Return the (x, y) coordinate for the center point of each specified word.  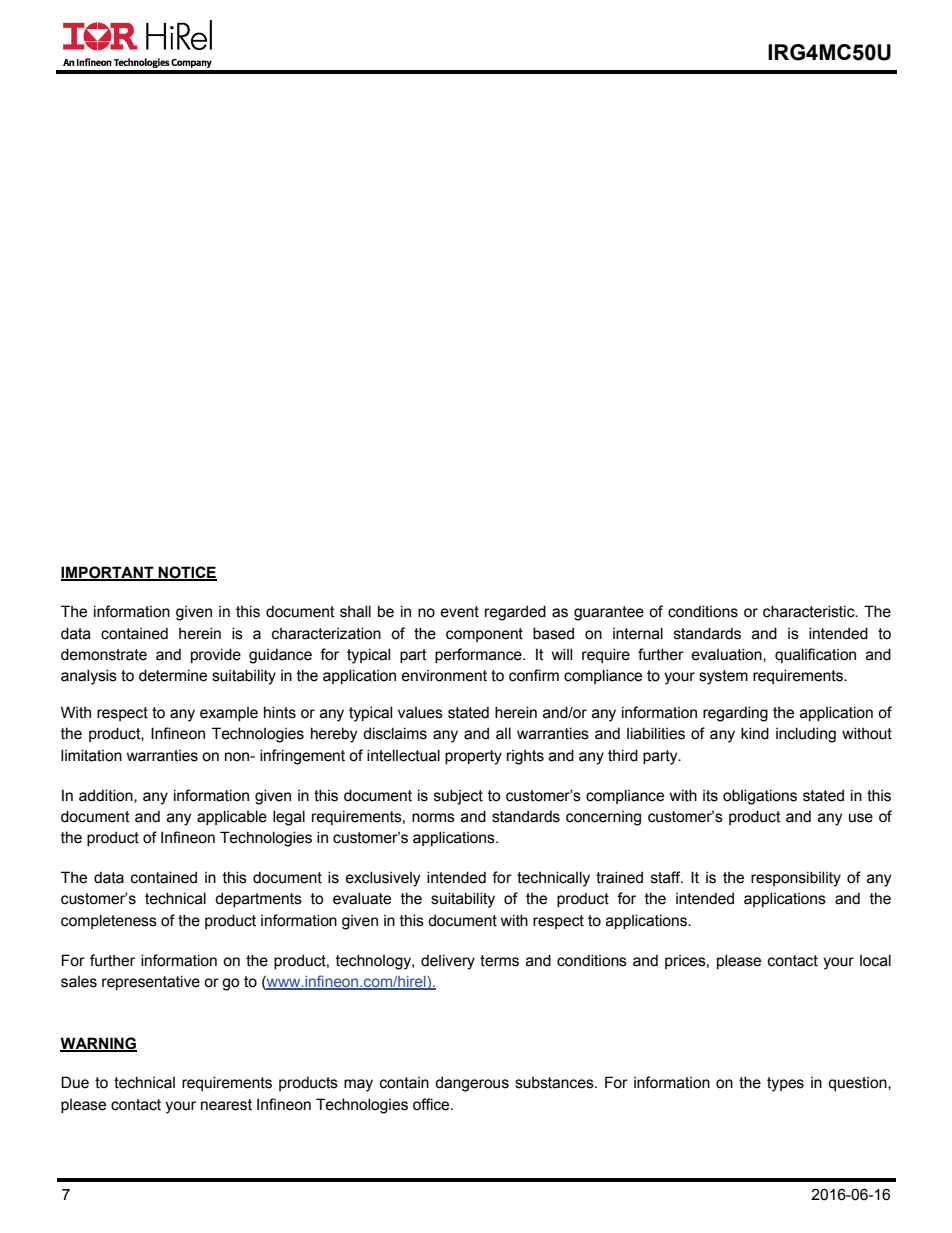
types (785, 1084)
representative (151, 982)
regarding (735, 714)
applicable (232, 817)
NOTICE (186, 573)
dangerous (472, 1084)
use (861, 818)
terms (499, 961)
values (420, 713)
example (229, 714)
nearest (226, 1105)
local (875, 960)
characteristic (810, 611)
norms (433, 818)
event (460, 612)
